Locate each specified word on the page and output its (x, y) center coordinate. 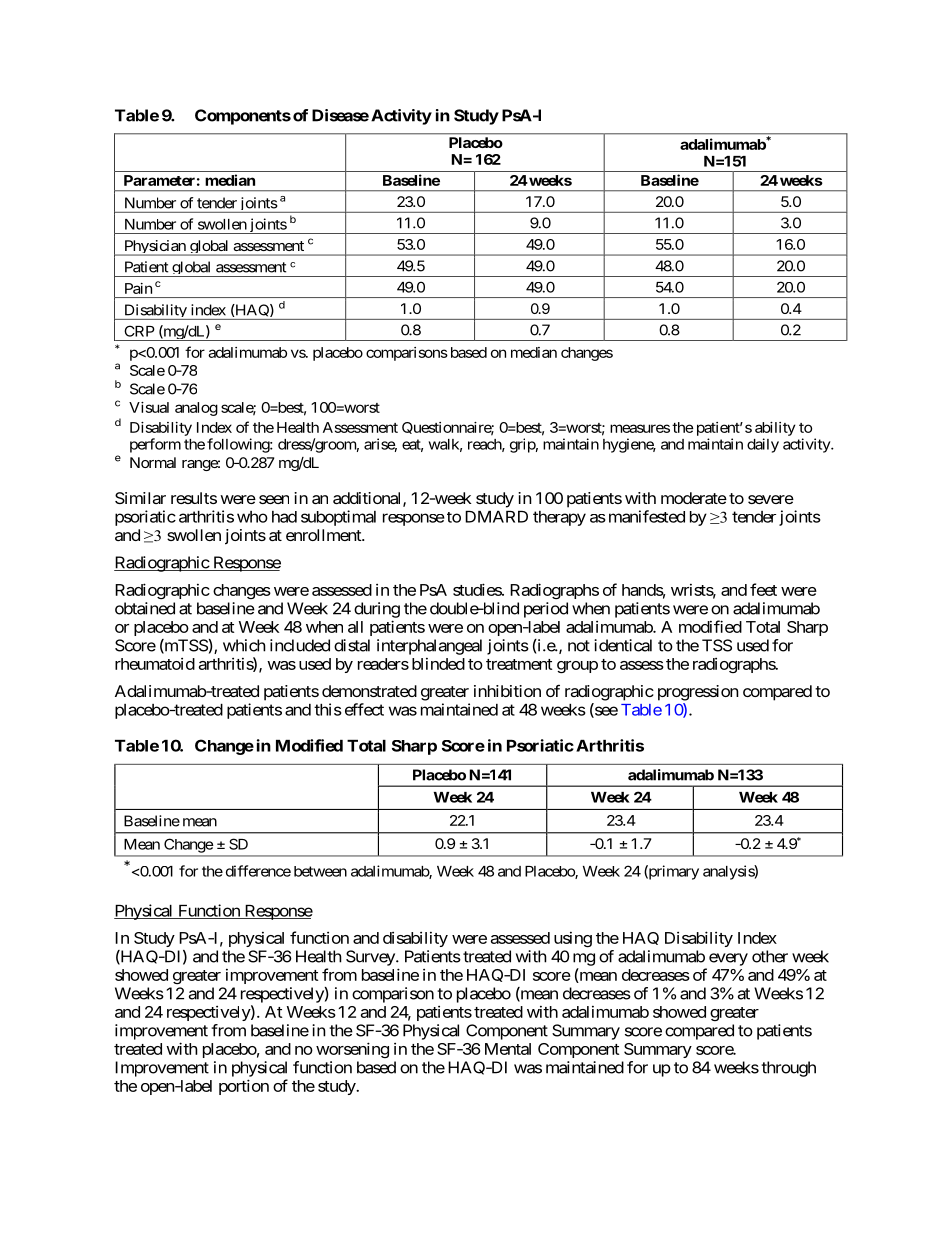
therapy (559, 518)
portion (244, 1087)
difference (258, 871)
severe (771, 499)
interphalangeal (429, 647)
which (244, 645)
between (320, 871)
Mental (508, 1049)
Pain (138, 288)
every (728, 959)
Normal (153, 462)
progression (698, 693)
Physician (155, 248)
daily (763, 445)
